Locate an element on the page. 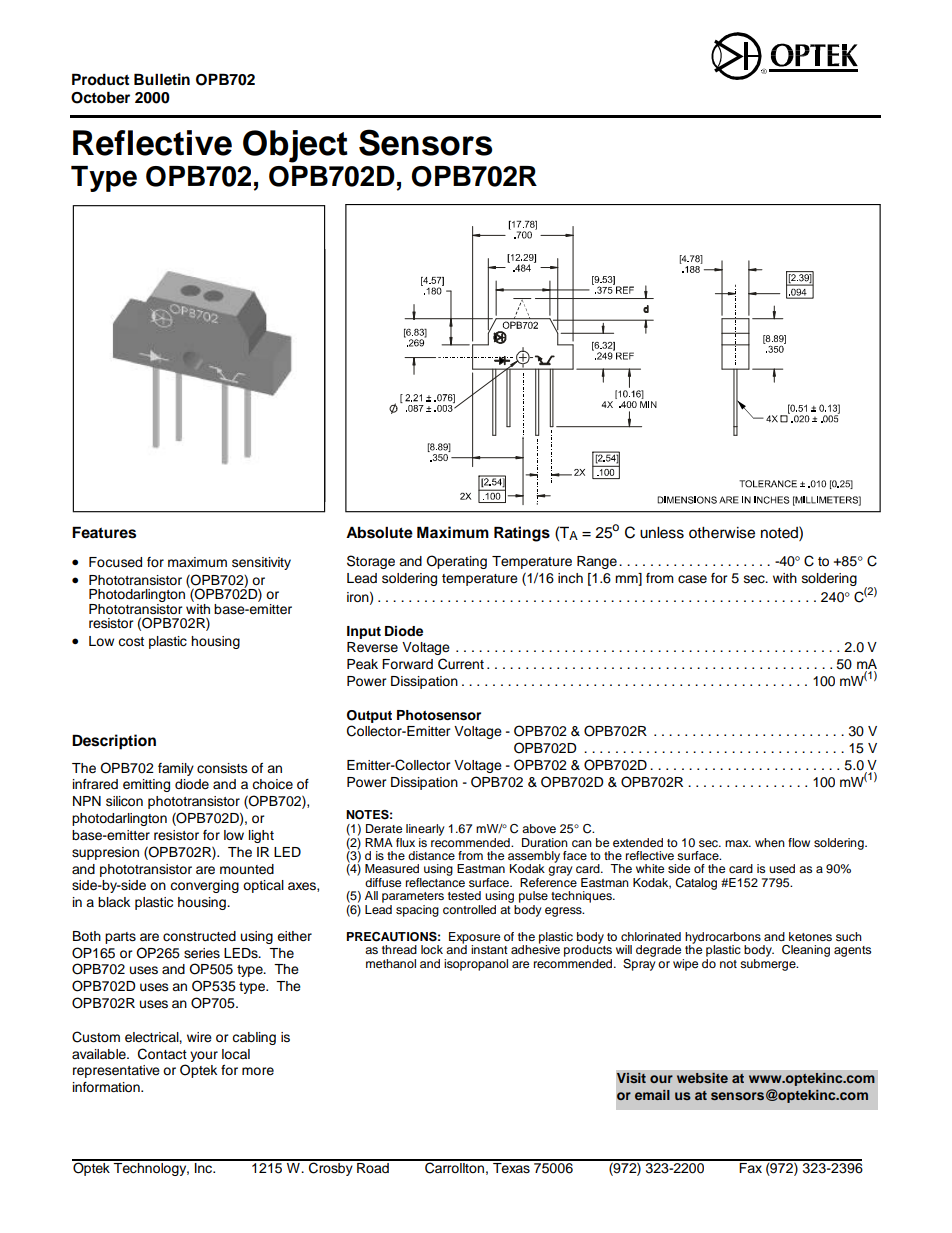  Crosby is located at coordinates (331, 1168).
